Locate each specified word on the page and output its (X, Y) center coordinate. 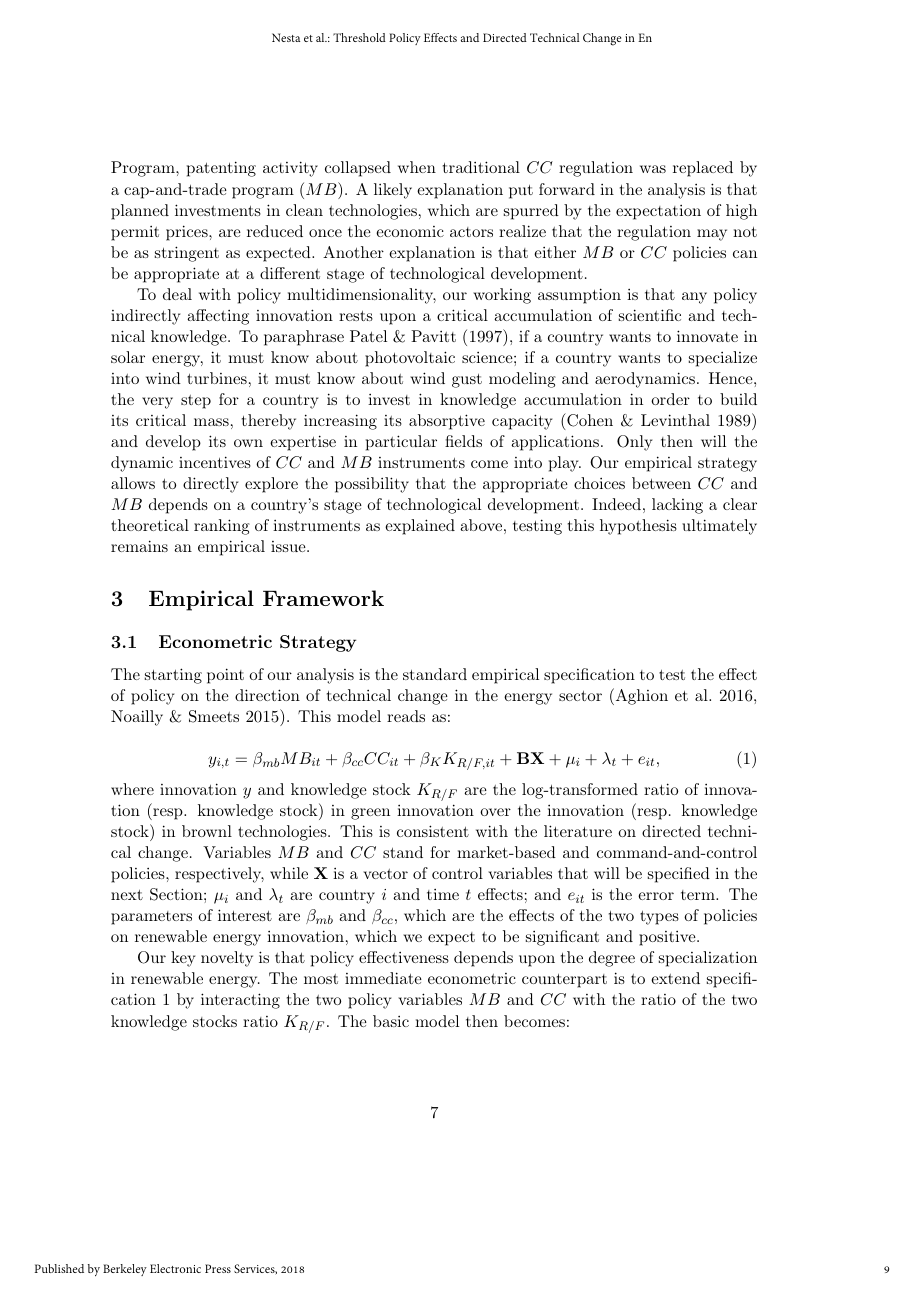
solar (128, 357)
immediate (383, 978)
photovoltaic (410, 359)
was (653, 169)
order (670, 399)
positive (667, 938)
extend (675, 978)
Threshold (359, 37)
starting (173, 676)
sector (580, 696)
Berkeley (125, 1270)
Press (218, 1268)
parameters (151, 918)
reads (406, 716)
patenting (221, 169)
